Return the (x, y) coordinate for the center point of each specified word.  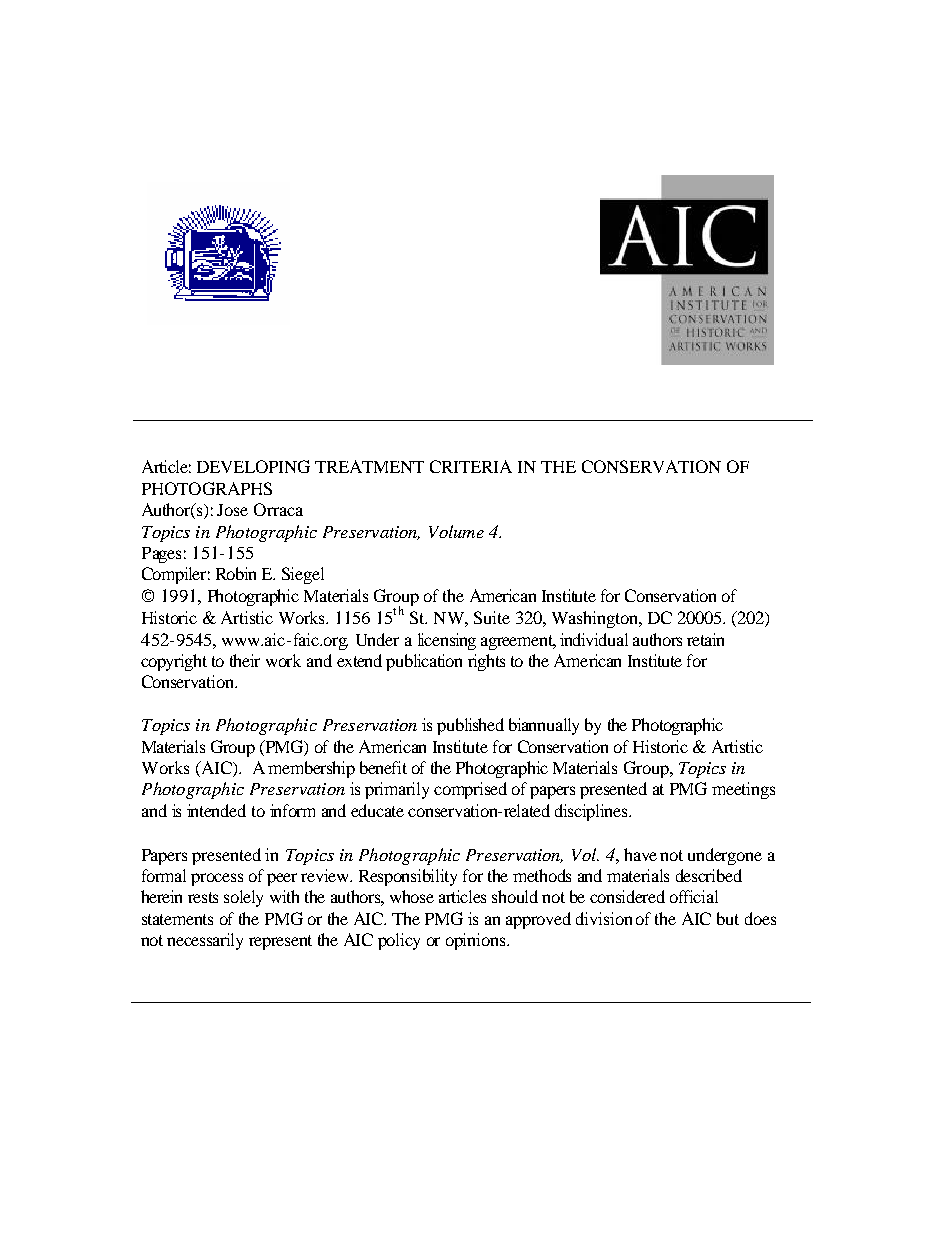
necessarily (205, 941)
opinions (477, 941)
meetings (743, 790)
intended (216, 810)
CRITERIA (471, 466)
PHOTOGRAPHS (207, 488)
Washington (596, 619)
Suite (492, 617)
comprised (470, 790)
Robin (236, 573)
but (728, 918)
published (470, 726)
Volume (456, 531)
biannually (544, 726)
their (245, 660)
